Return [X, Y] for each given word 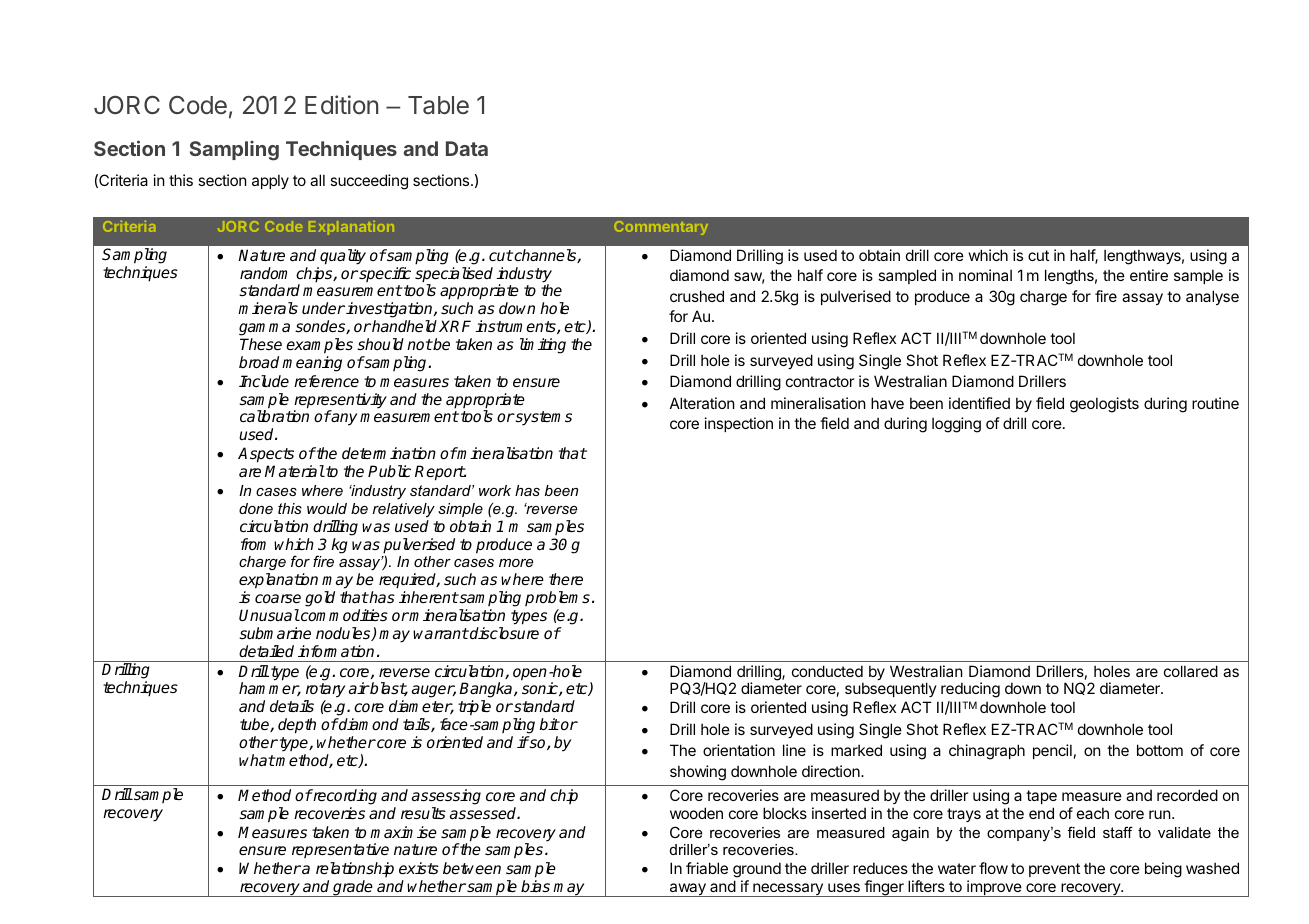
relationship [355, 871]
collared [1191, 671]
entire [1149, 275]
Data [467, 148]
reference [326, 381]
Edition [341, 105]
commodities [343, 615]
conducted [827, 671]
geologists [1104, 405]
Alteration [702, 403]
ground [757, 871]
